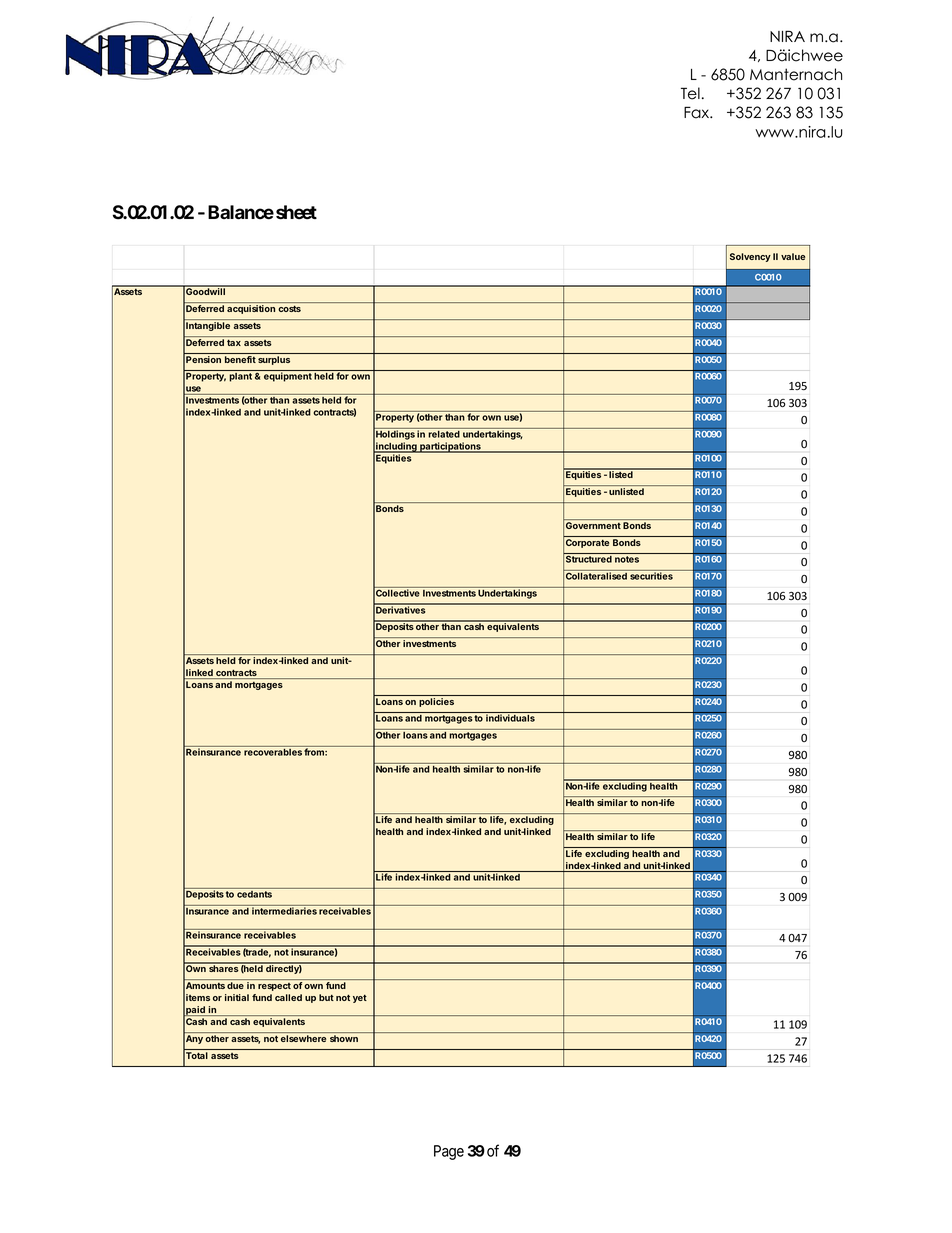 The height and width of the page is (1233, 952). What do you see at coordinates (449, 1152) in the page?
I see `Page` at bounding box center [449, 1152].
